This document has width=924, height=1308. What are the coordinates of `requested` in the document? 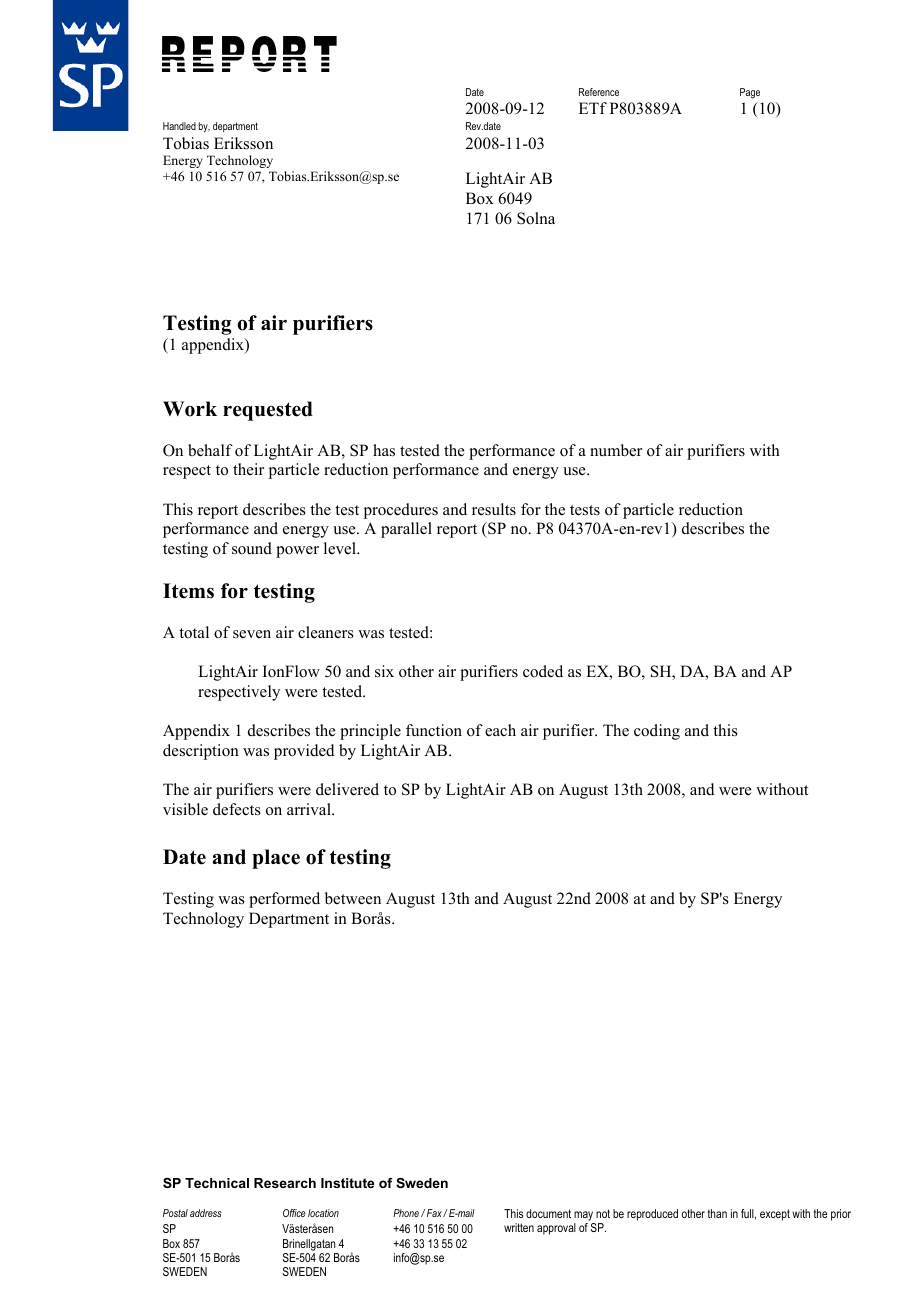 It's located at (268, 411).
